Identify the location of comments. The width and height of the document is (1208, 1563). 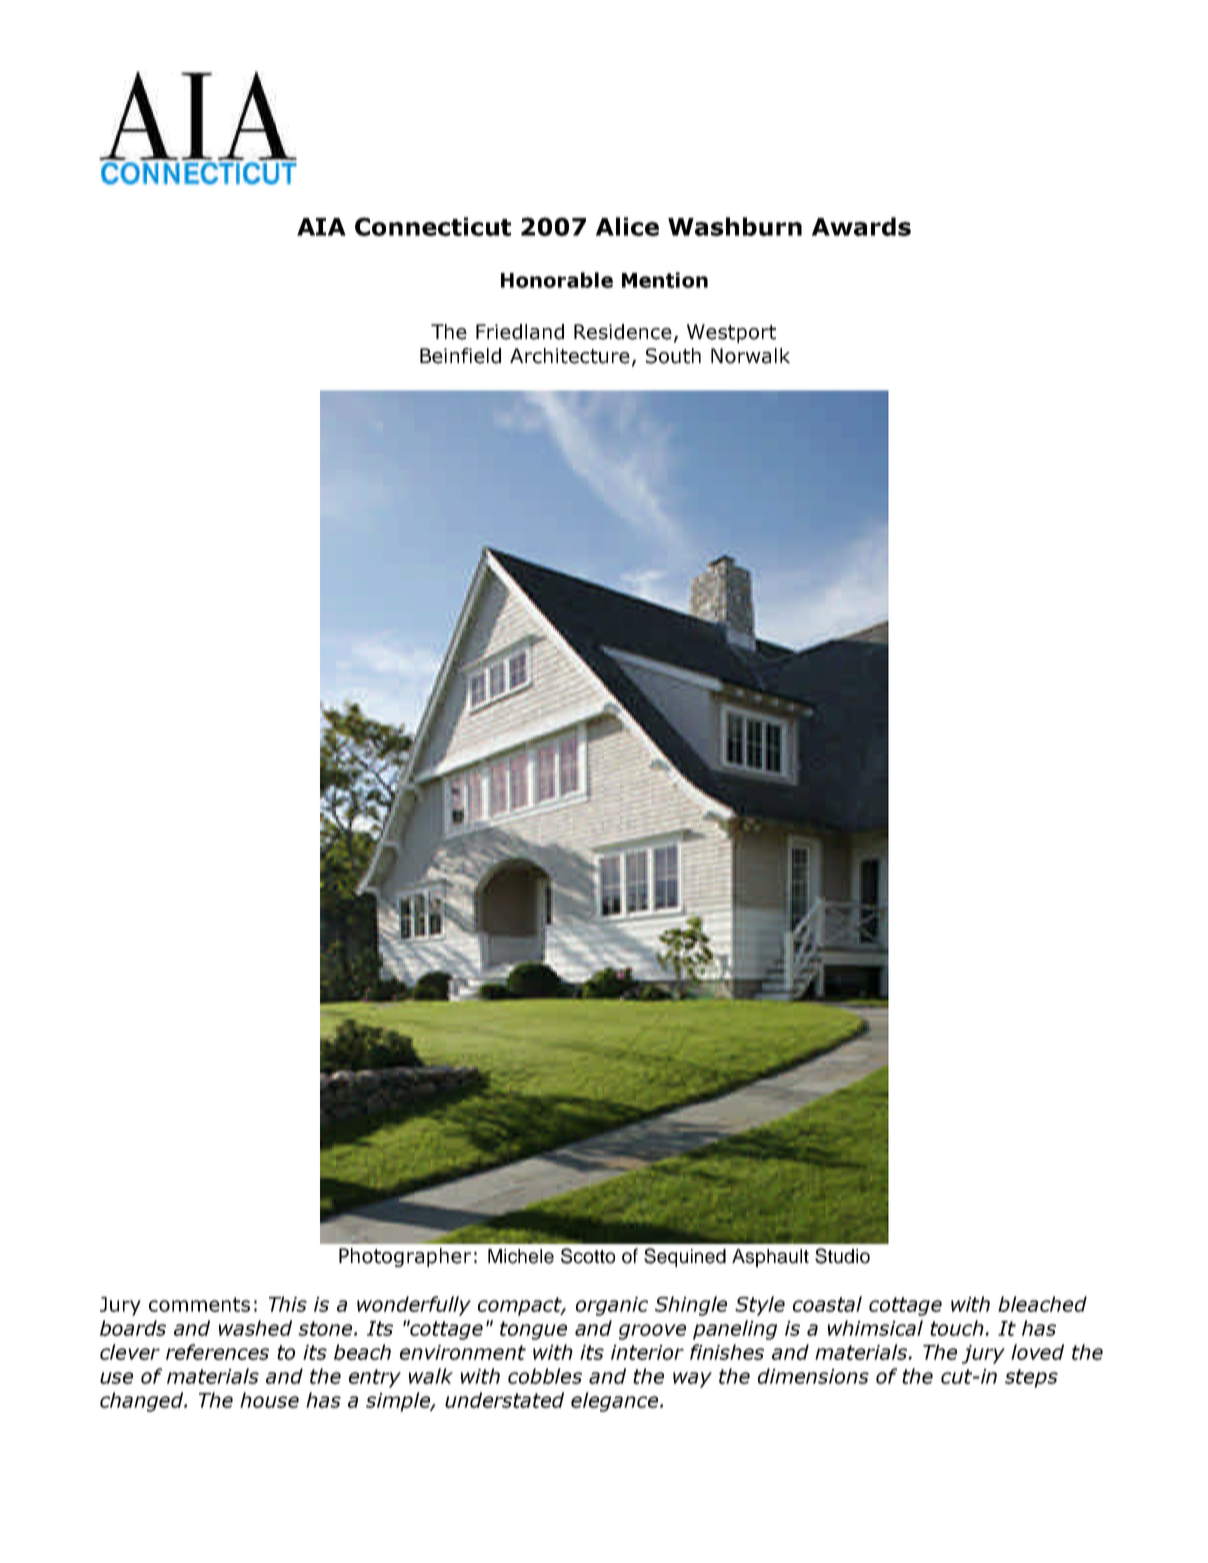
(199, 1304).
